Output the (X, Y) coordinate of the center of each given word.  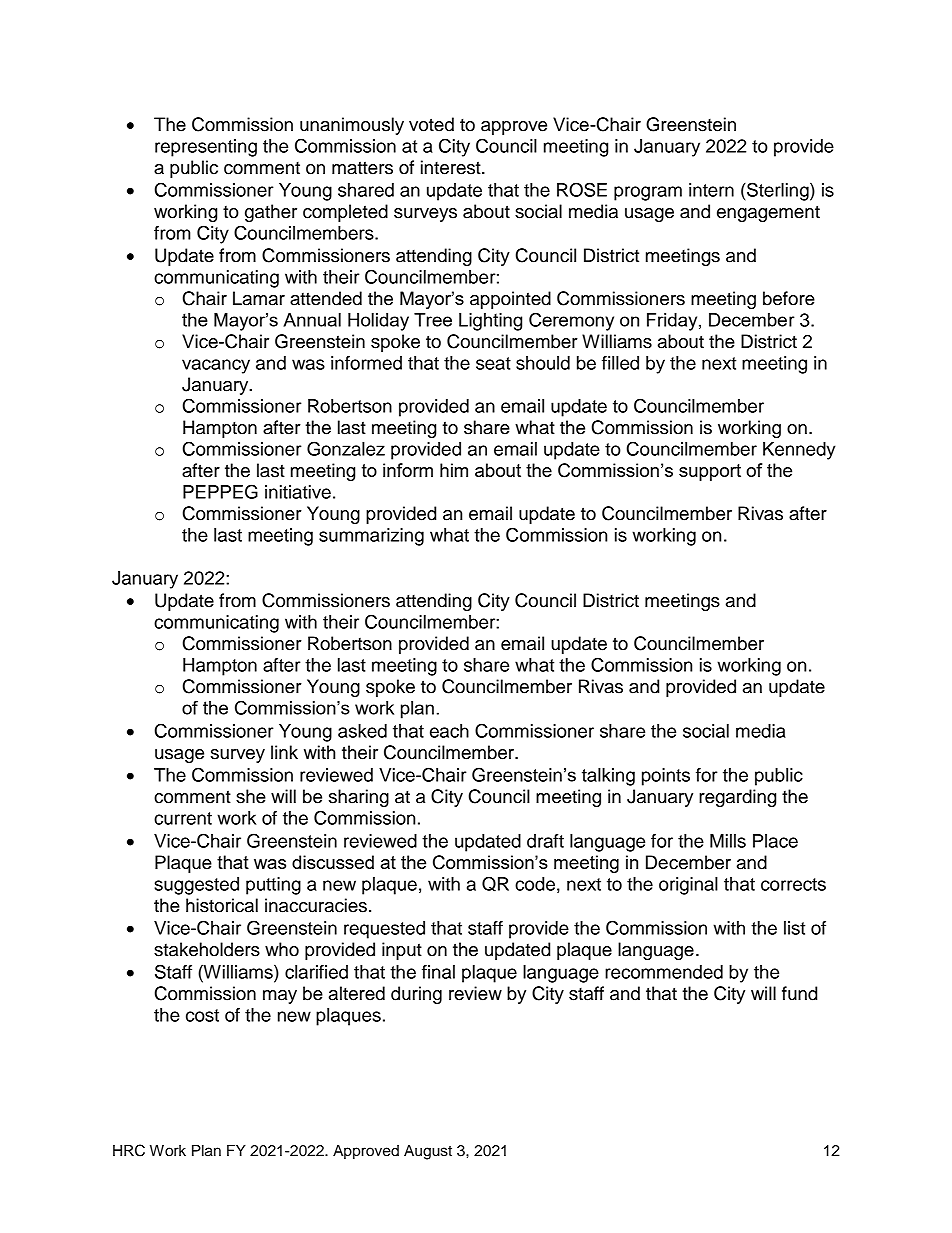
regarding (737, 798)
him (454, 470)
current (183, 818)
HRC (129, 1150)
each (449, 731)
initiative (298, 492)
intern (711, 190)
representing (206, 148)
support (710, 472)
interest (452, 167)
